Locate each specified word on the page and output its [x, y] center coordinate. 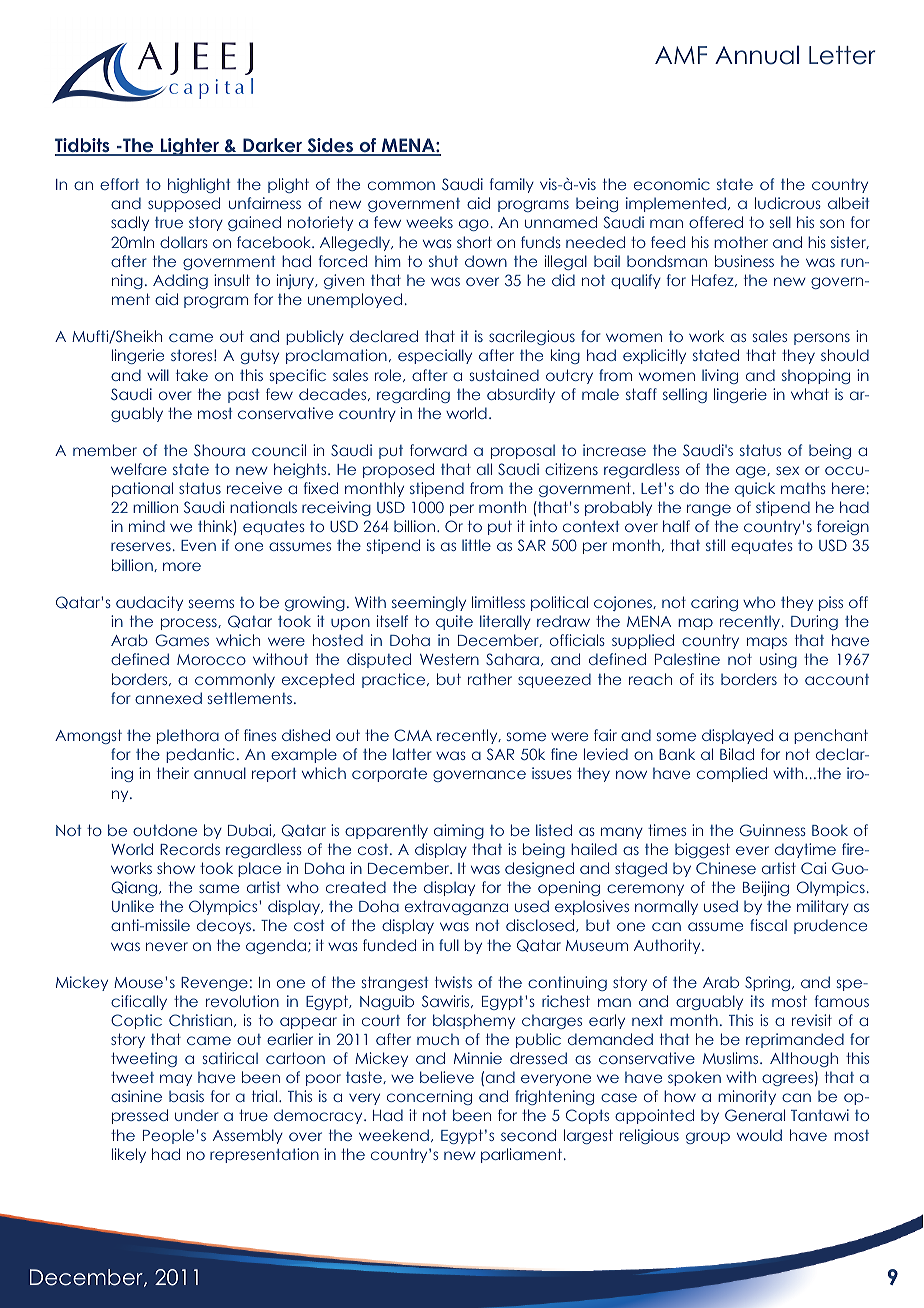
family [512, 185]
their [173, 773]
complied [732, 774]
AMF [681, 55]
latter [412, 754]
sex [787, 470]
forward [438, 450]
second [528, 1135]
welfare [139, 469]
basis [186, 1096]
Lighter [189, 147]
